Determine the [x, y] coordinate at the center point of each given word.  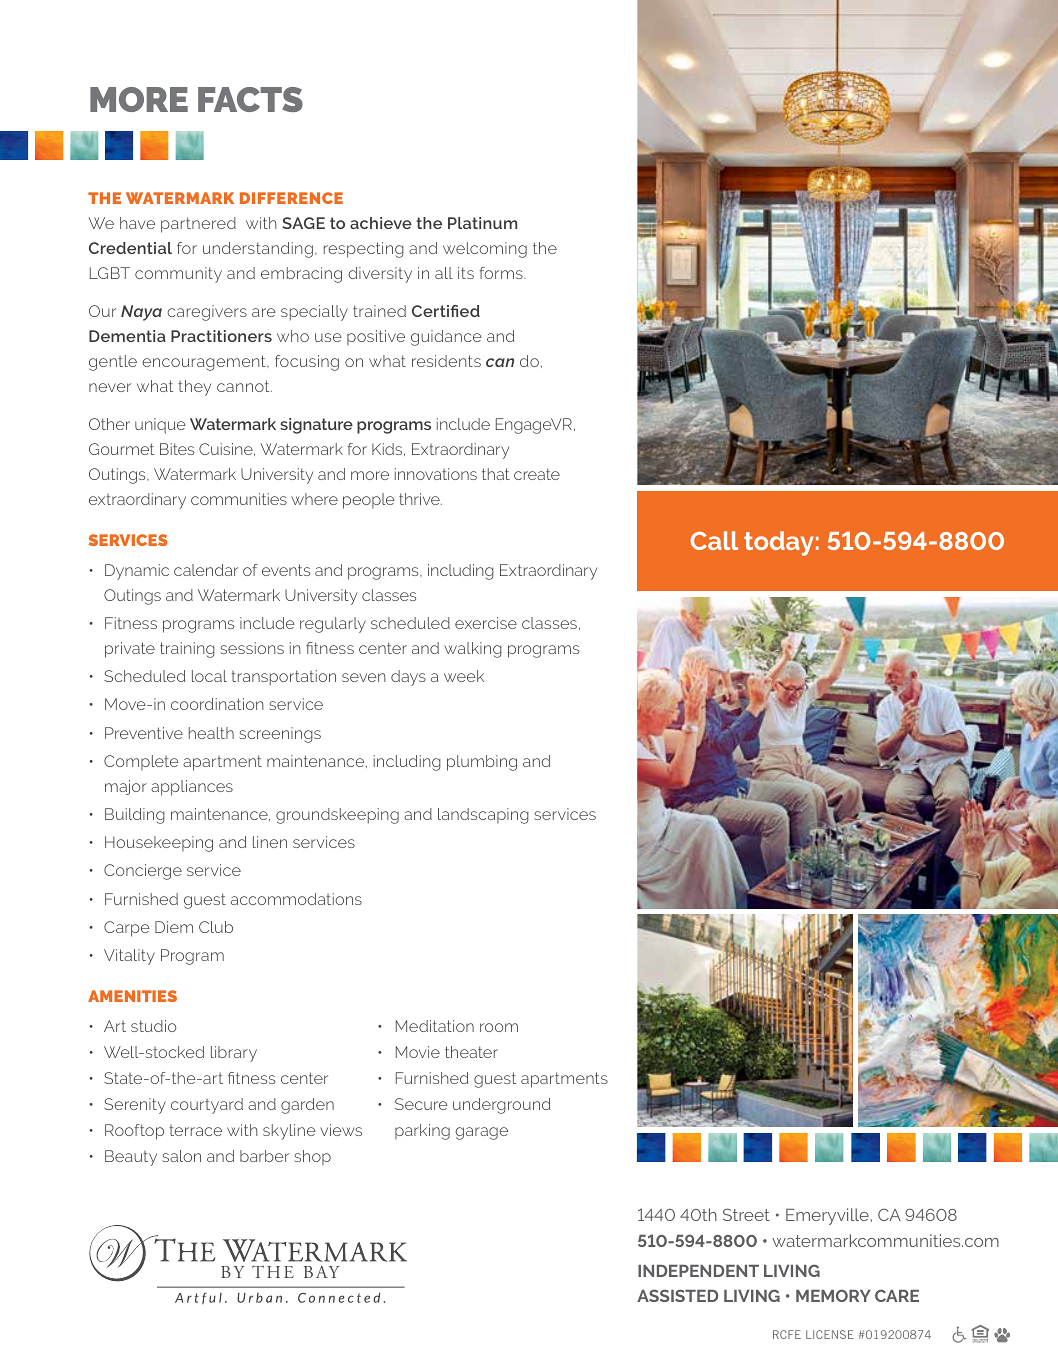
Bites [177, 449]
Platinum [482, 223]
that [496, 474]
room [499, 1027]
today [779, 543]
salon [181, 1156]
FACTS [250, 99]
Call [714, 540]
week [464, 676]
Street [746, 1214]
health [211, 733]
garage [481, 1133]
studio [153, 1026]
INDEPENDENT [698, 1271]
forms [502, 273]
